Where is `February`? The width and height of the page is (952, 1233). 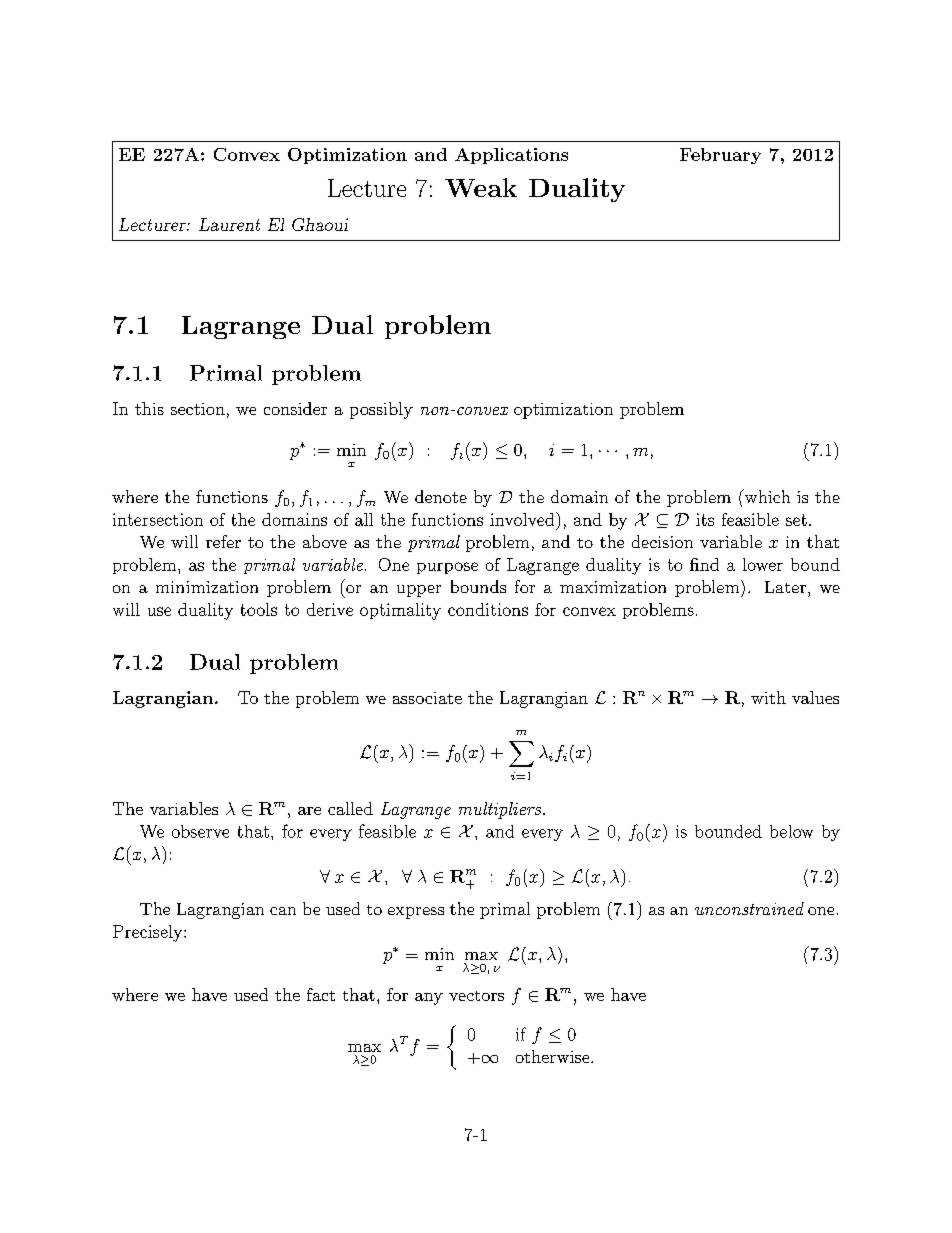 February is located at coordinates (720, 156).
